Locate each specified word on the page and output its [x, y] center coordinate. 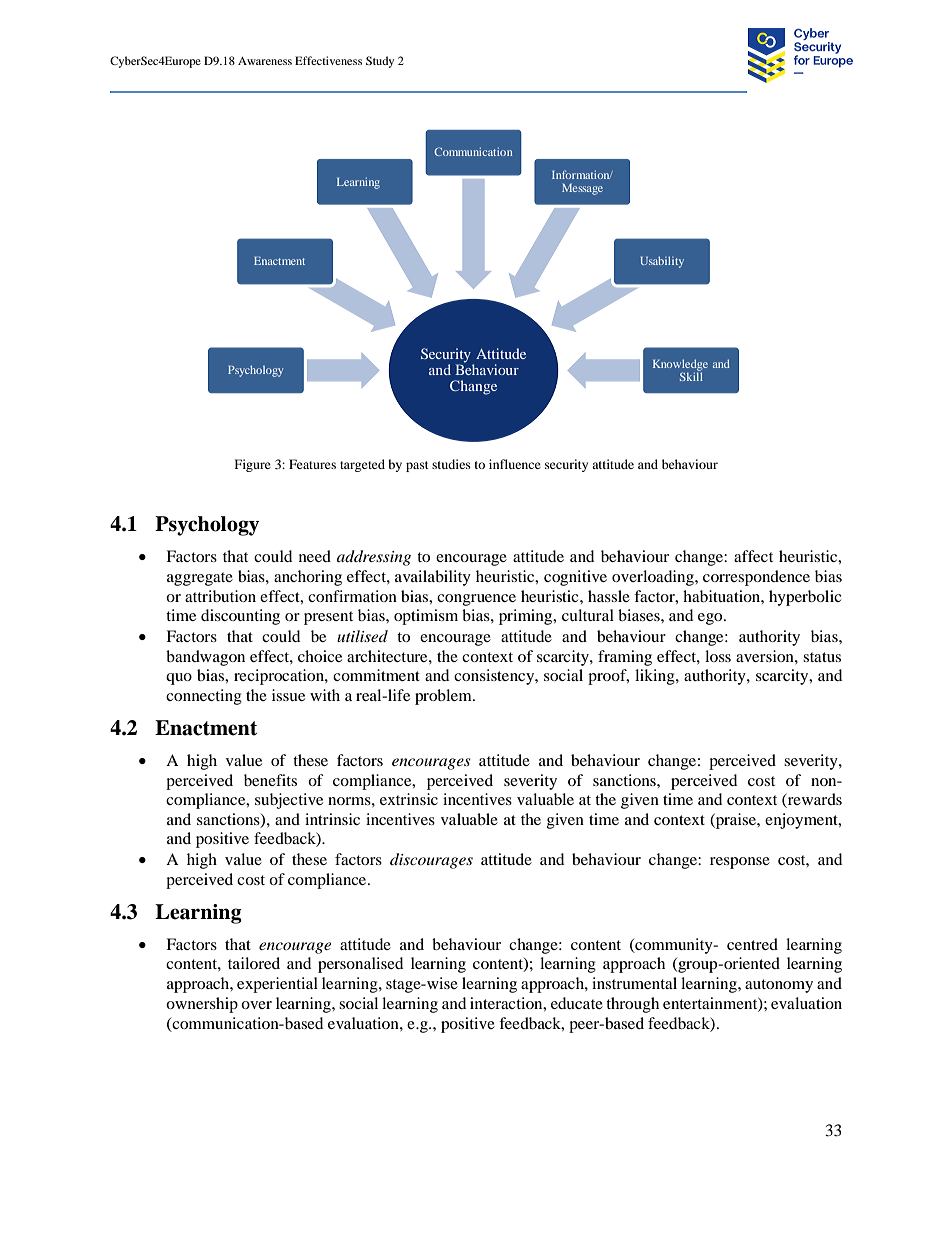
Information [582, 174]
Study [380, 62]
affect [753, 556]
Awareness [265, 61]
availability [433, 578]
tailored [254, 963]
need [315, 556]
